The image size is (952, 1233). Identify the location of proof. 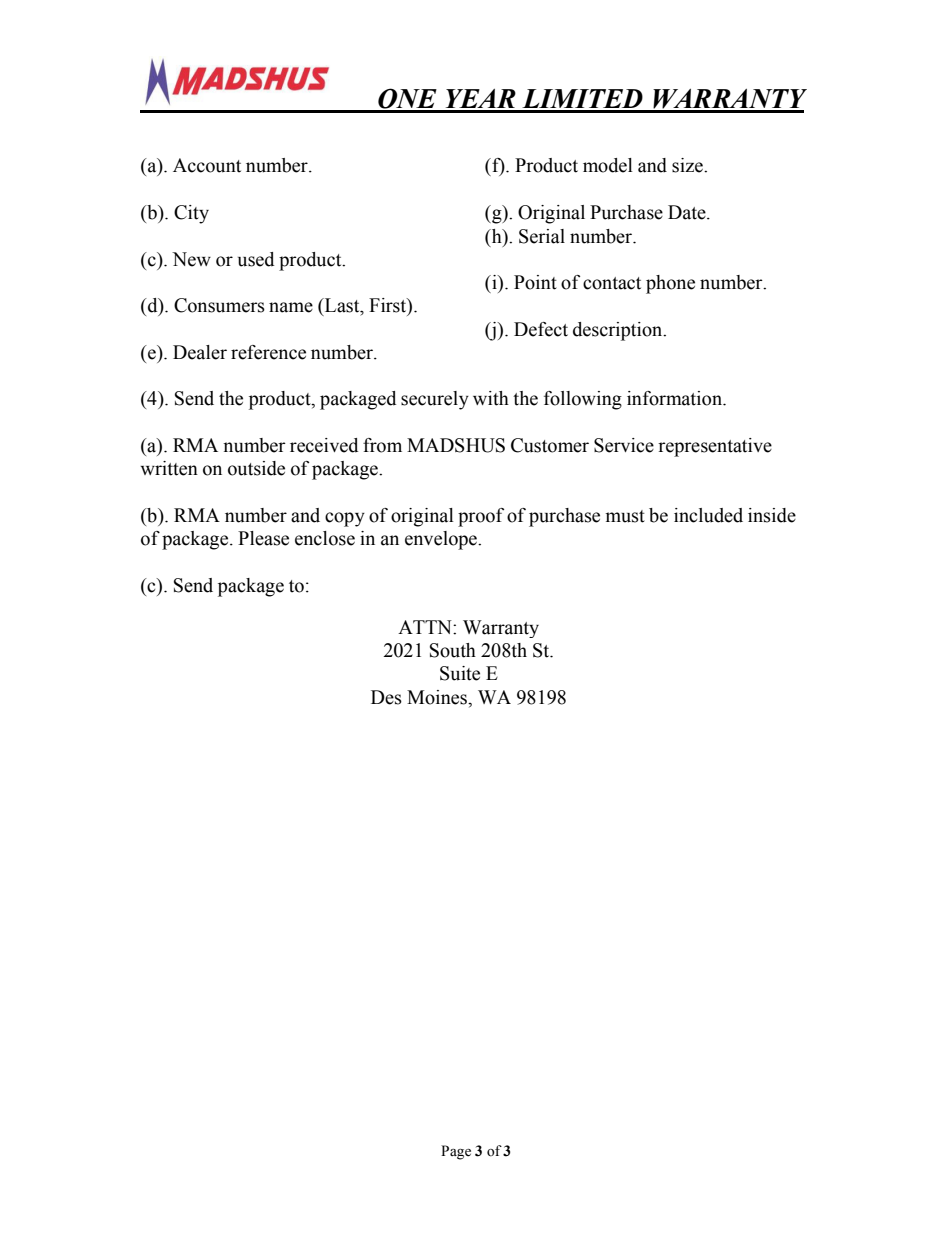
(481, 517).
